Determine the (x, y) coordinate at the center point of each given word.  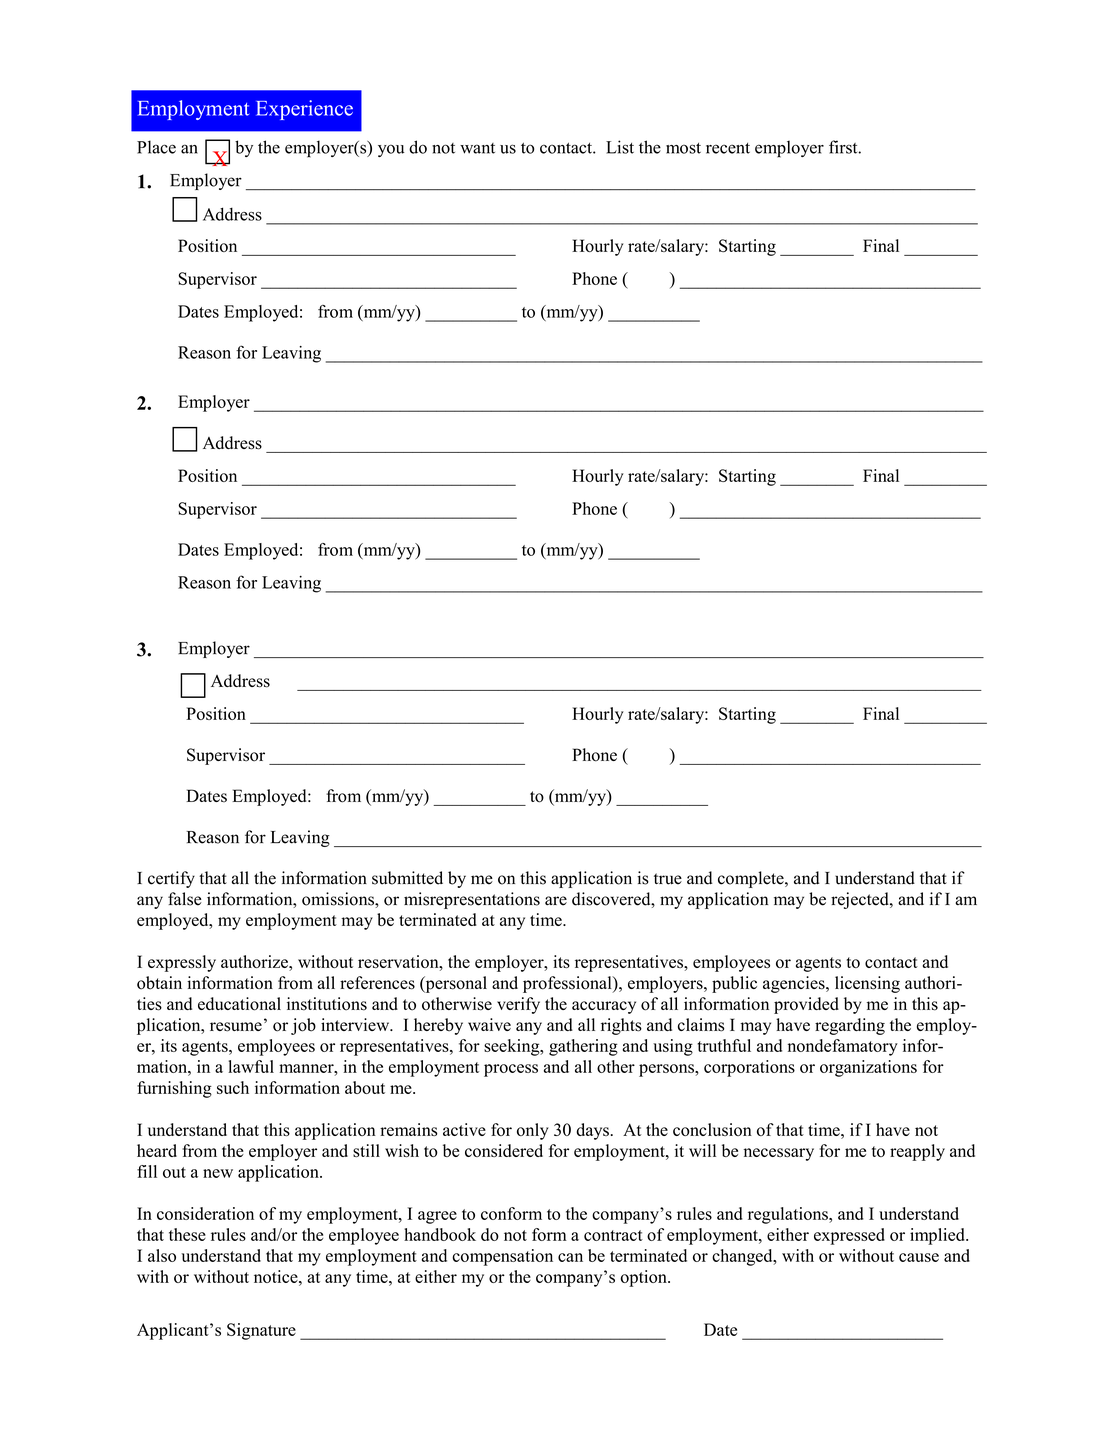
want (477, 148)
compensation (502, 1257)
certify (171, 879)
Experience (304, 110)
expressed (849, 1236)
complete (752, 879)
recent (728, 148)
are (556, 901)
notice (277, 1276)
